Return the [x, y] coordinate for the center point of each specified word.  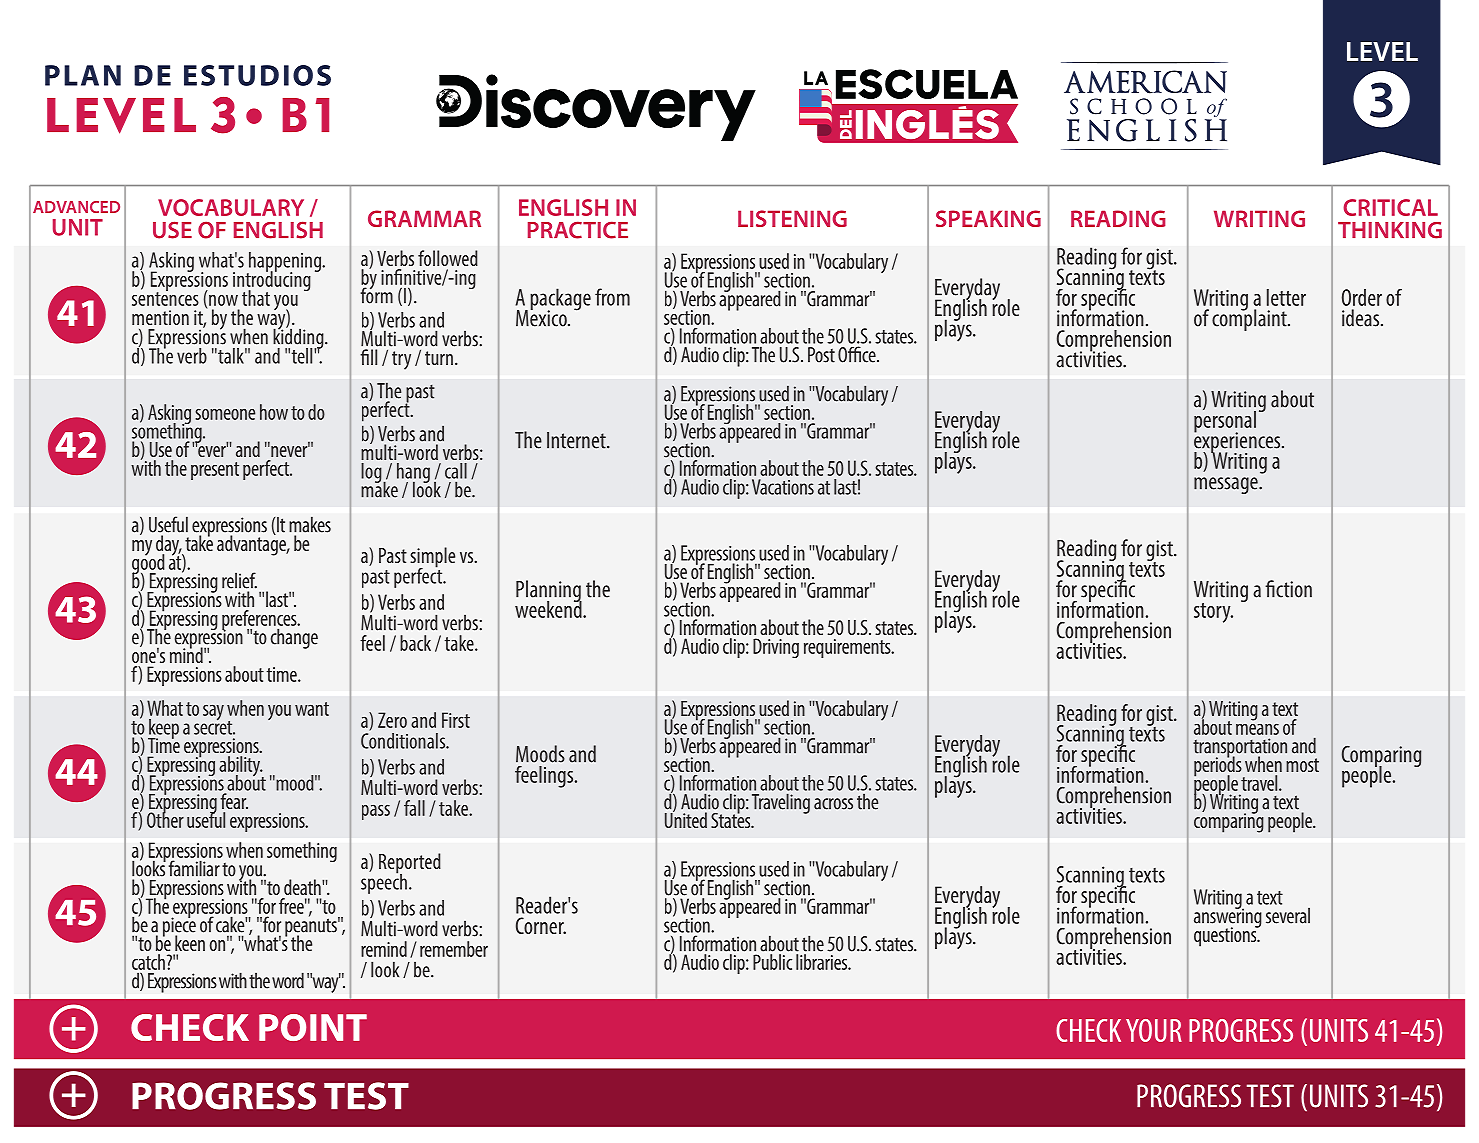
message [1227, 485]
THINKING [1390, 230]
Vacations [783, 487]
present [215, 471]
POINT [313, 1027]
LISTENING [792, 218]
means [1257, 729]
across [833, 804]
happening [285, 263]
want [312, 709]
